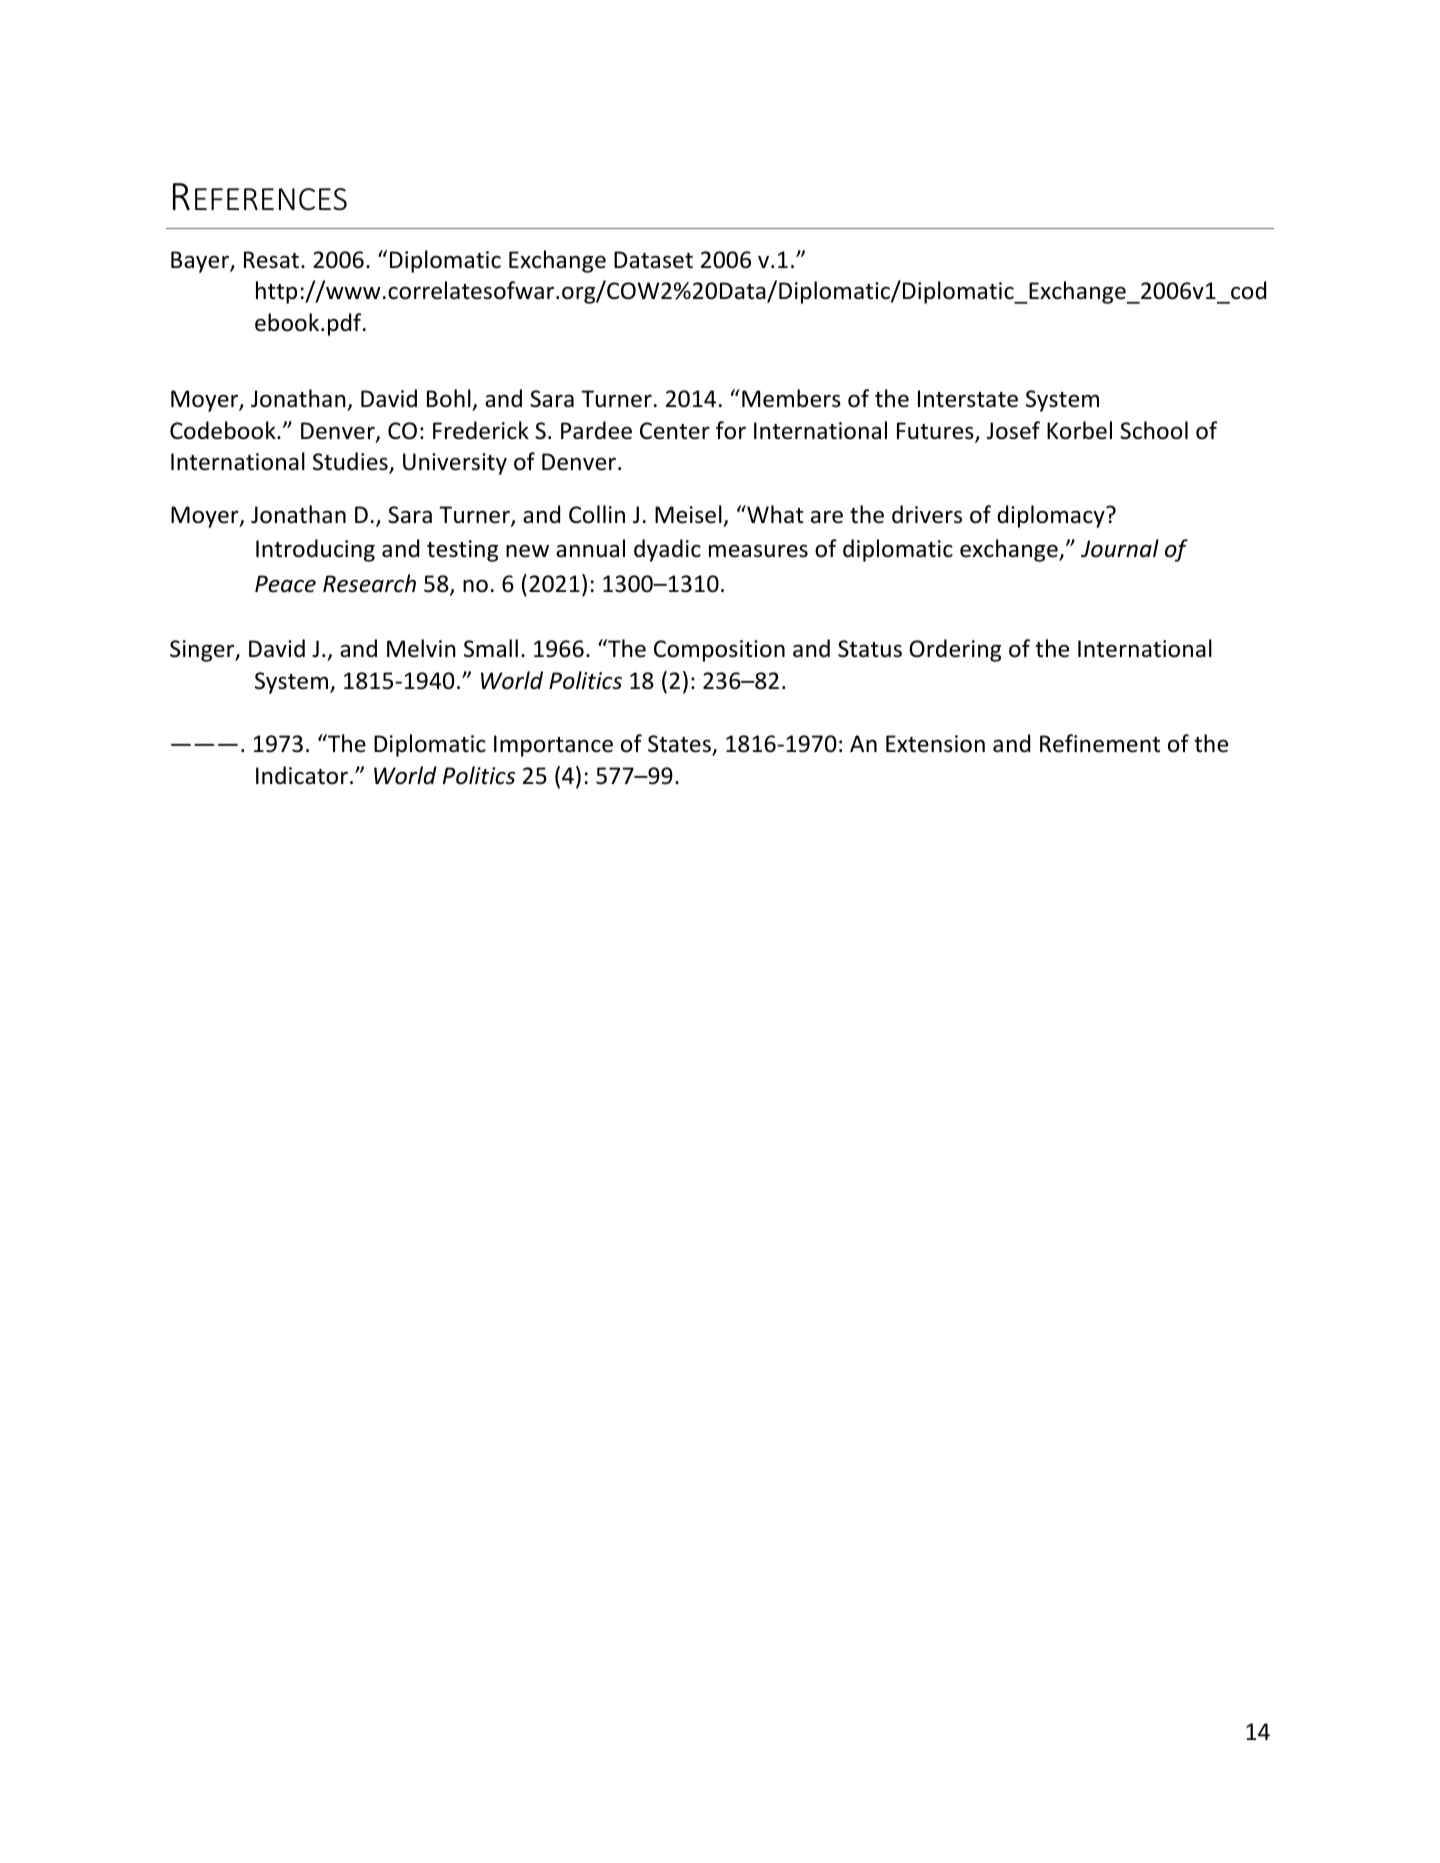 This screenshot has height=1863, width=1440. I want to click on Interstate, so click(968, 399).
